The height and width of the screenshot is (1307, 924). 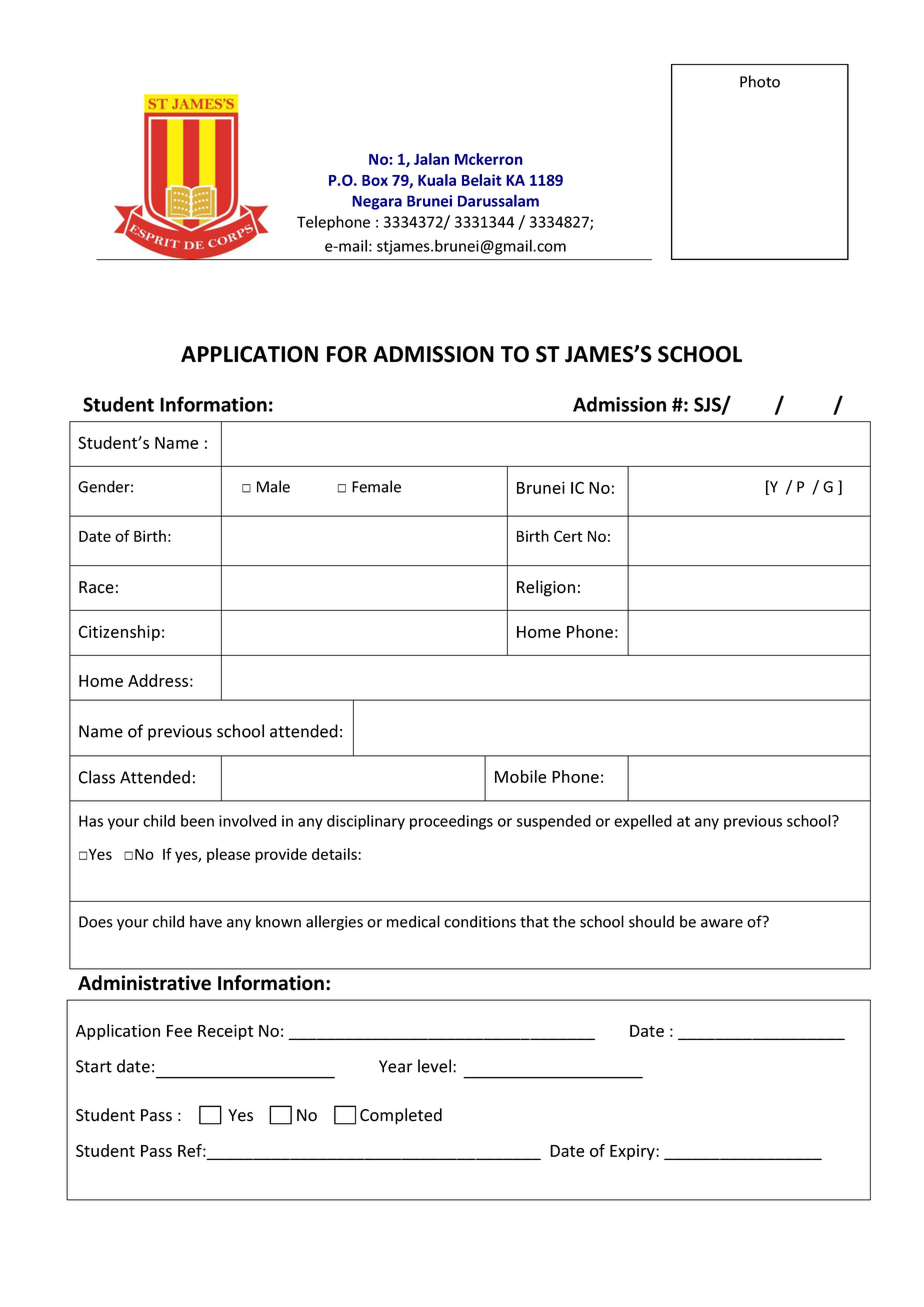 I want to click on expelled, so click(x=643, y=822).
